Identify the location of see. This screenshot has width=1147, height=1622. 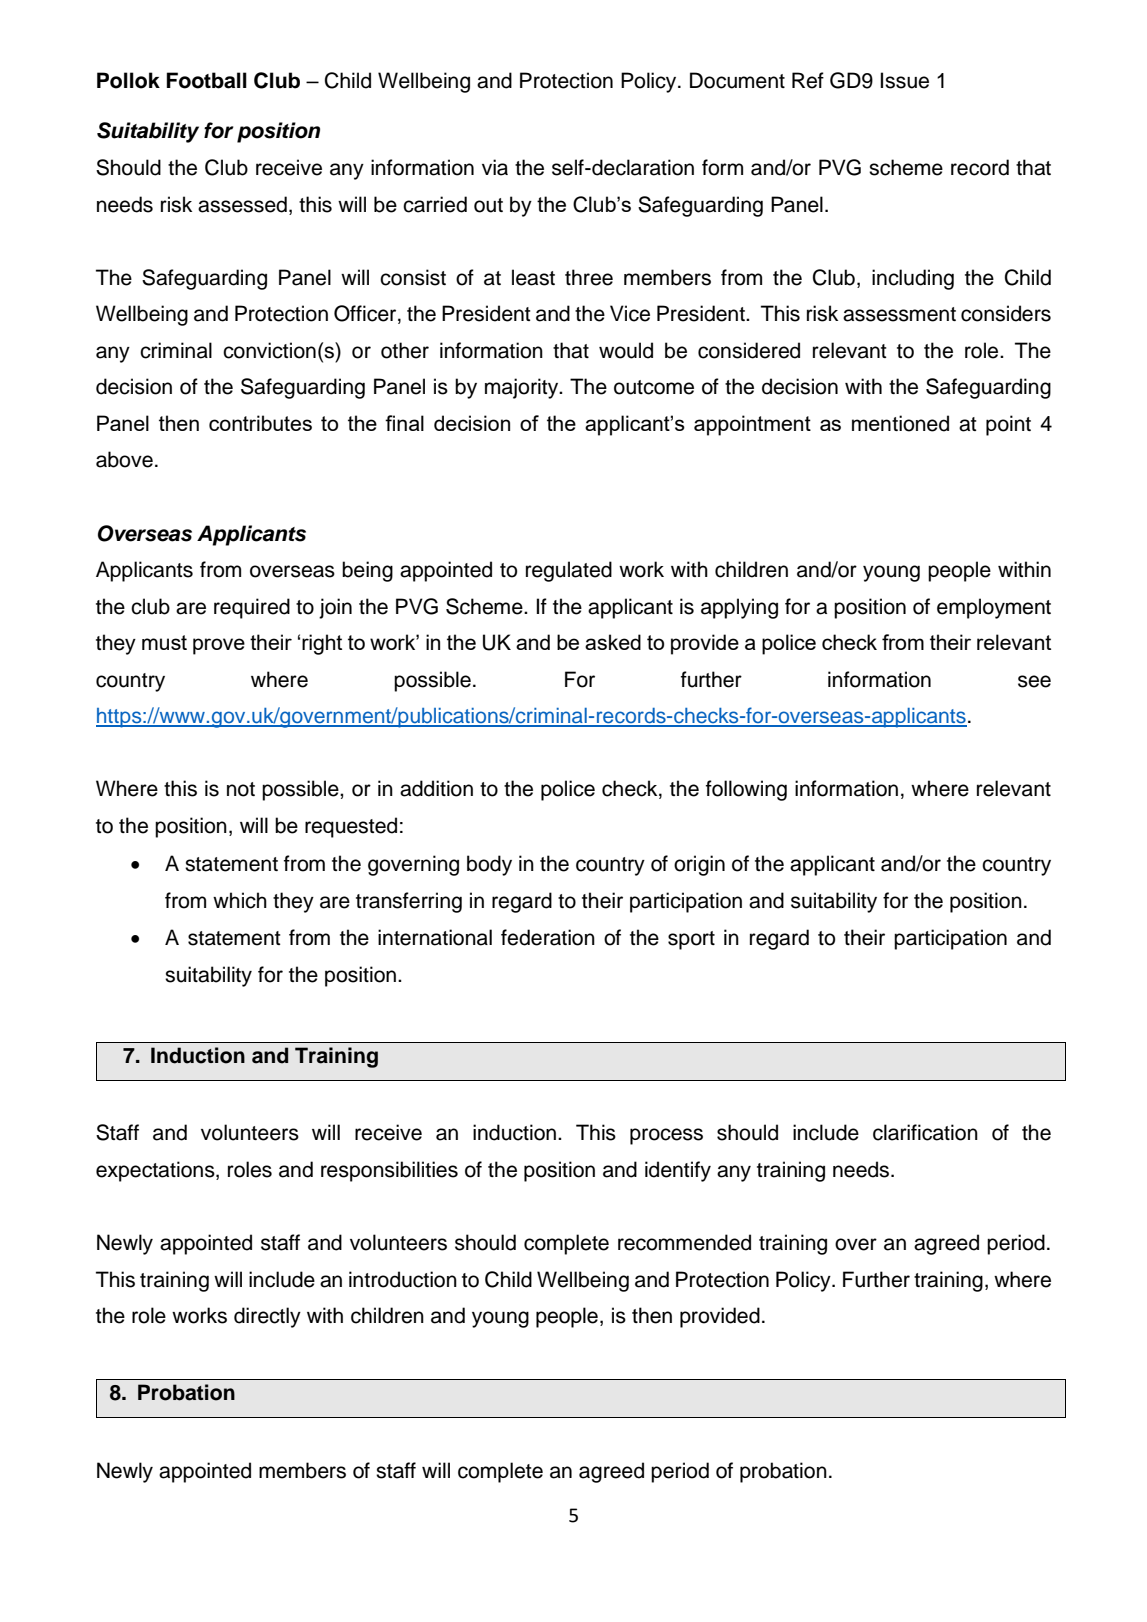
(1034, 681).
